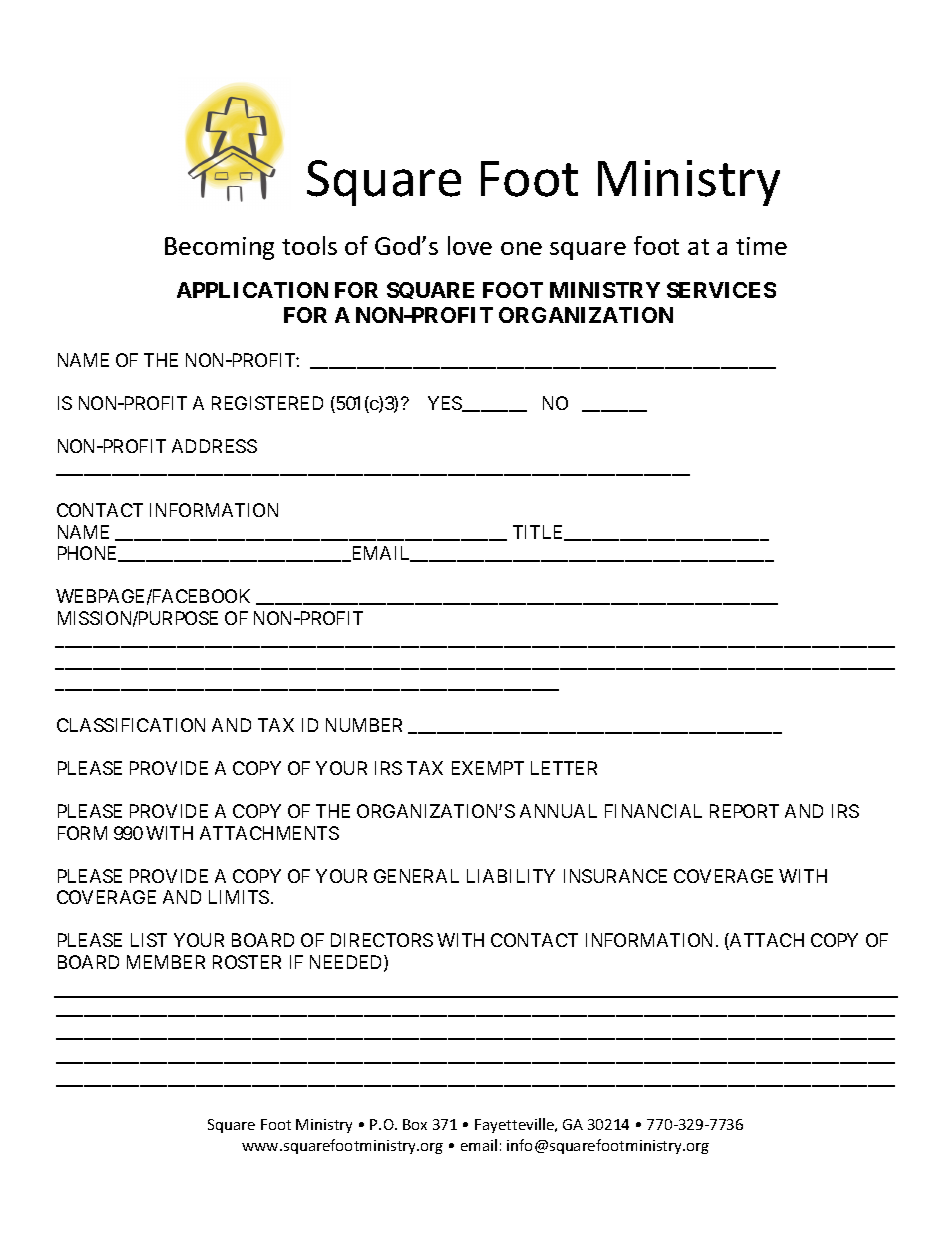 This image has height=1233, width=952. I want to click on love, so click(470, 245).
